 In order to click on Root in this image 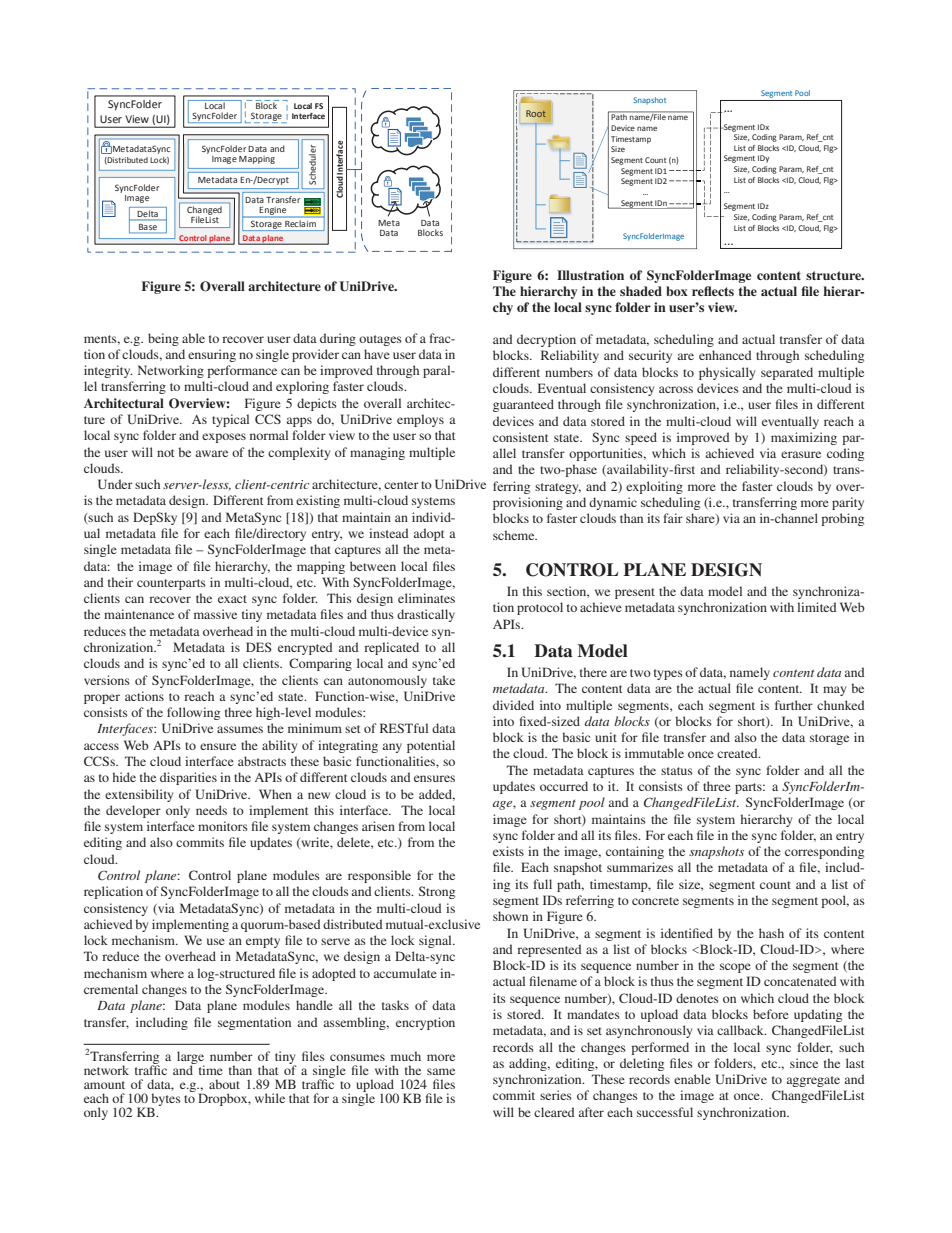, I will do `click(536, 114)`.
